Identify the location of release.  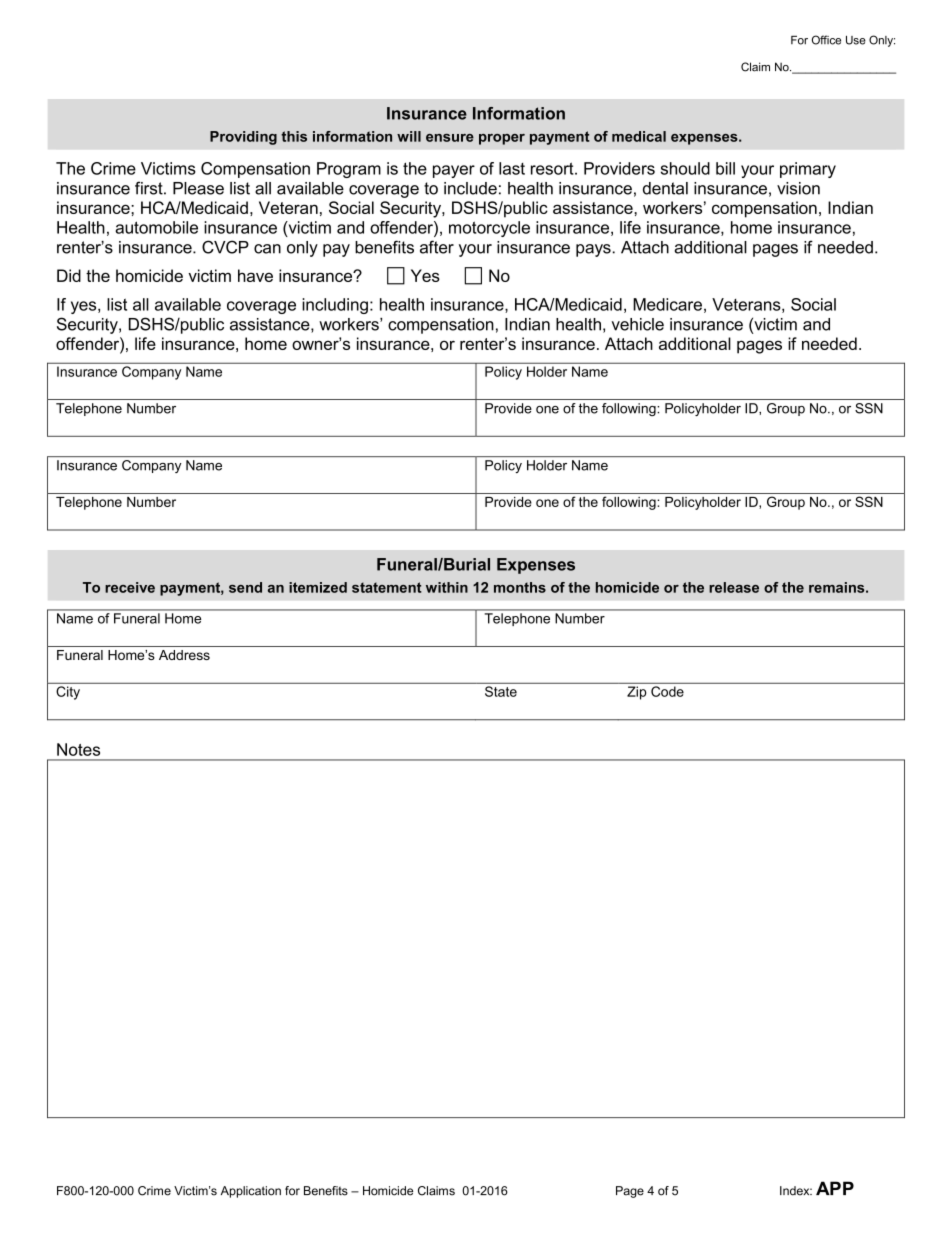
(734, 587).
